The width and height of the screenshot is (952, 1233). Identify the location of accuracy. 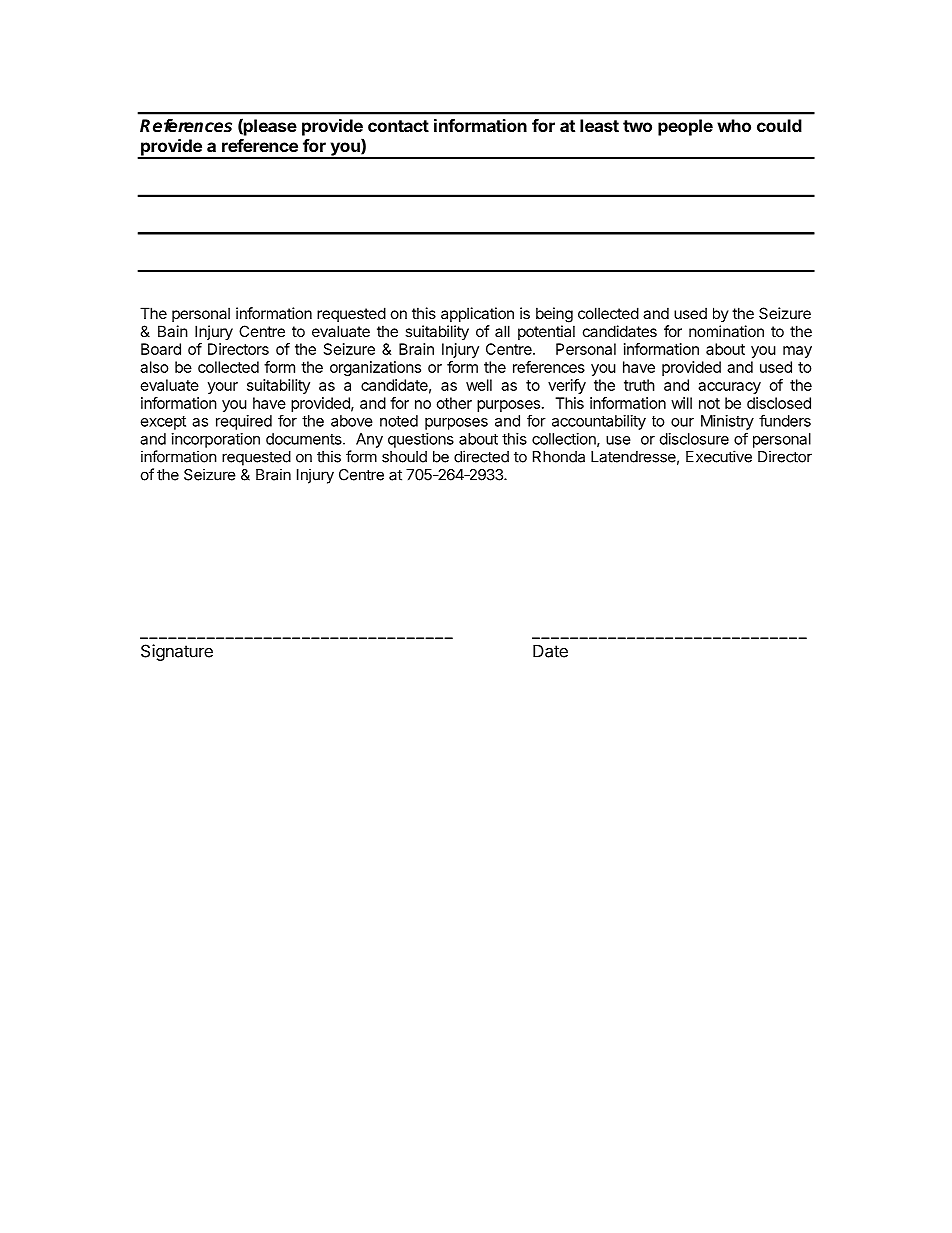
(729, 388).
